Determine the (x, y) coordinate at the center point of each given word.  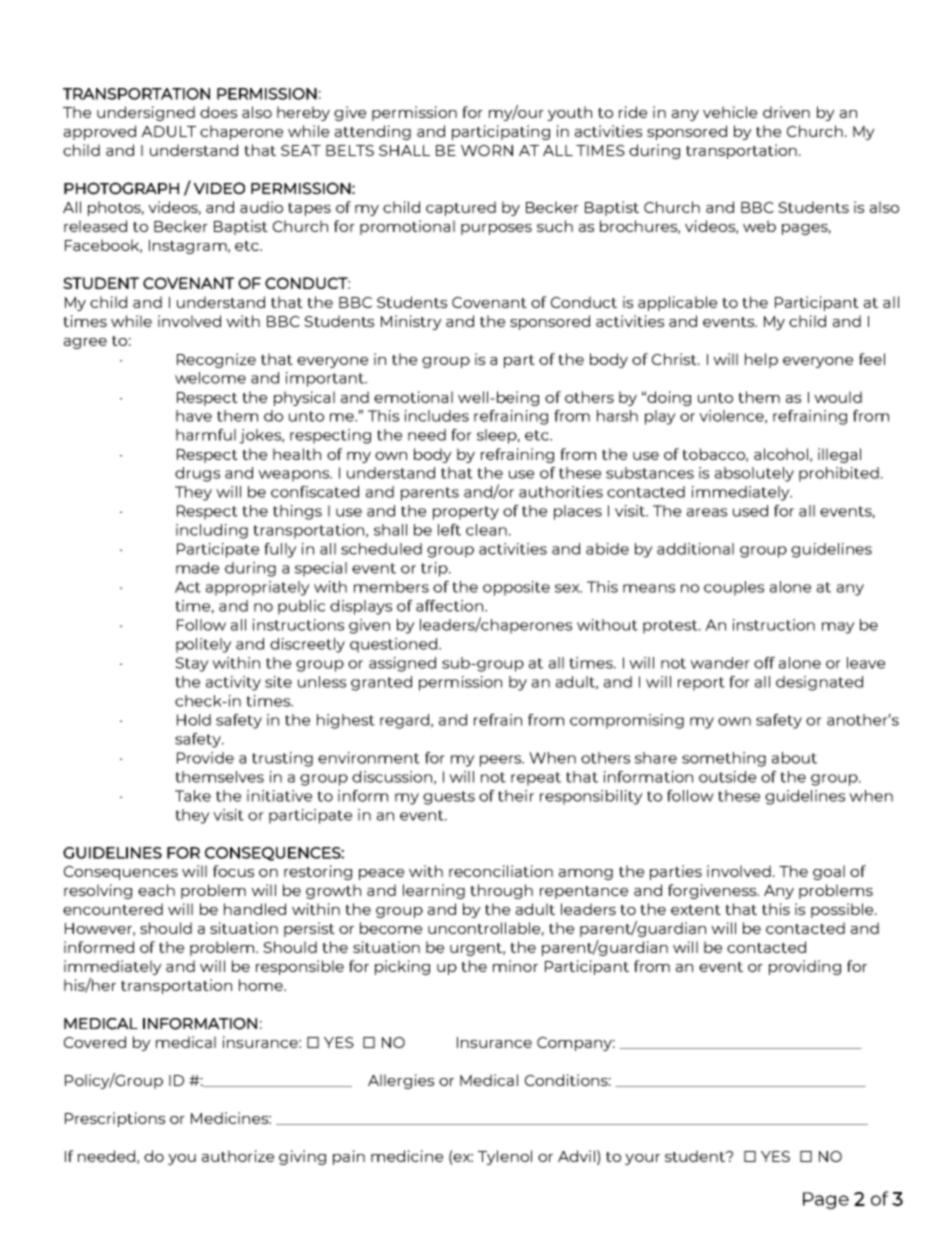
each (156, 890)
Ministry (411, 322)
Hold (194, 720)
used (750, 511)
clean (486, 530)
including (212, 531)
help (761, 360)
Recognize (216, 360)
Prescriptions (115, 1119)
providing (805, 967)
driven (786, 112)
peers (502, 761)
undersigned (146, 113)
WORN (487, 150)
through (501, 891)
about (794, 758)
